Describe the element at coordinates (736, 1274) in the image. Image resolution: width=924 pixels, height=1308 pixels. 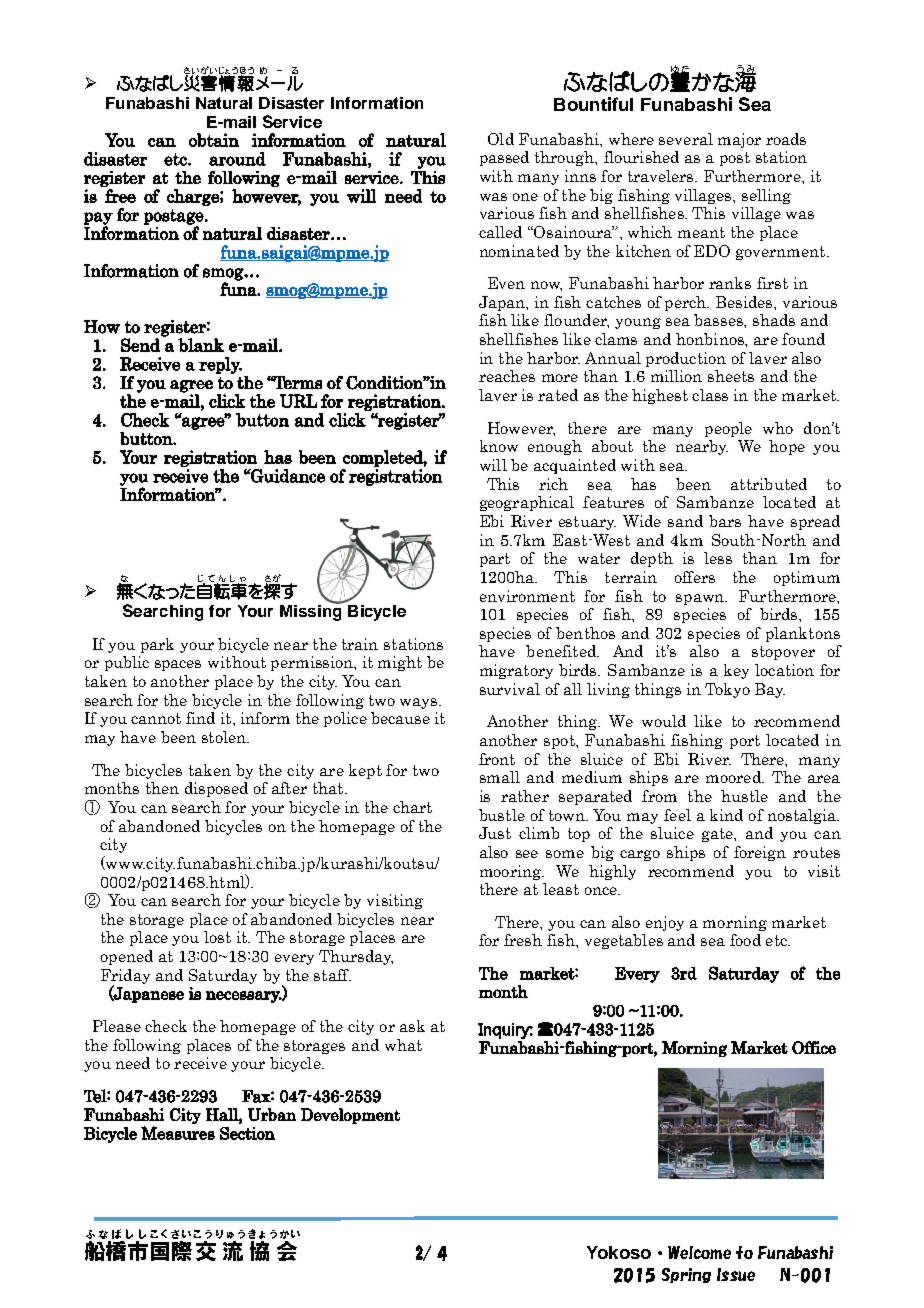
I see `Issue` at that location.
